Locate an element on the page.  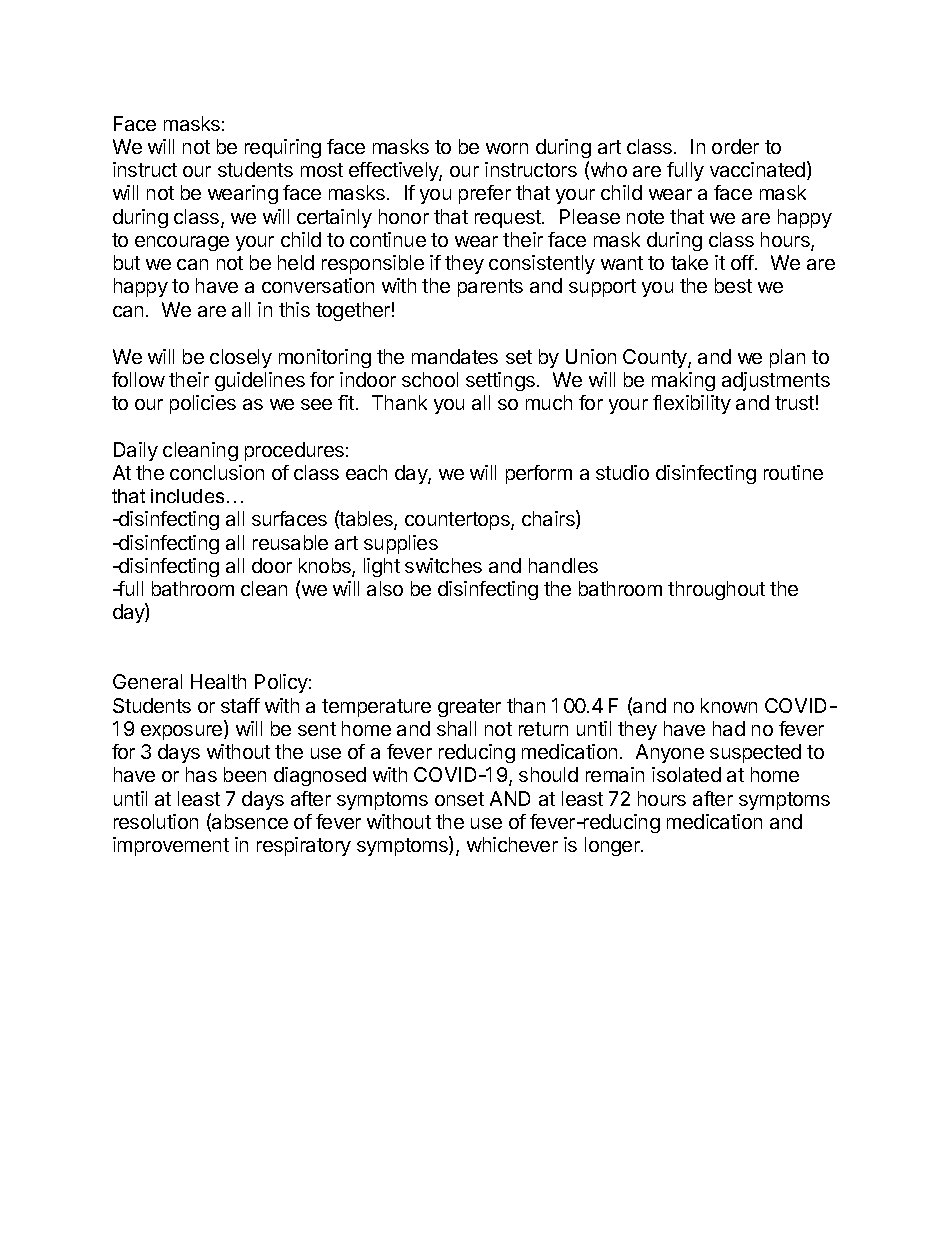
making is located at coordinates (683, 381).
